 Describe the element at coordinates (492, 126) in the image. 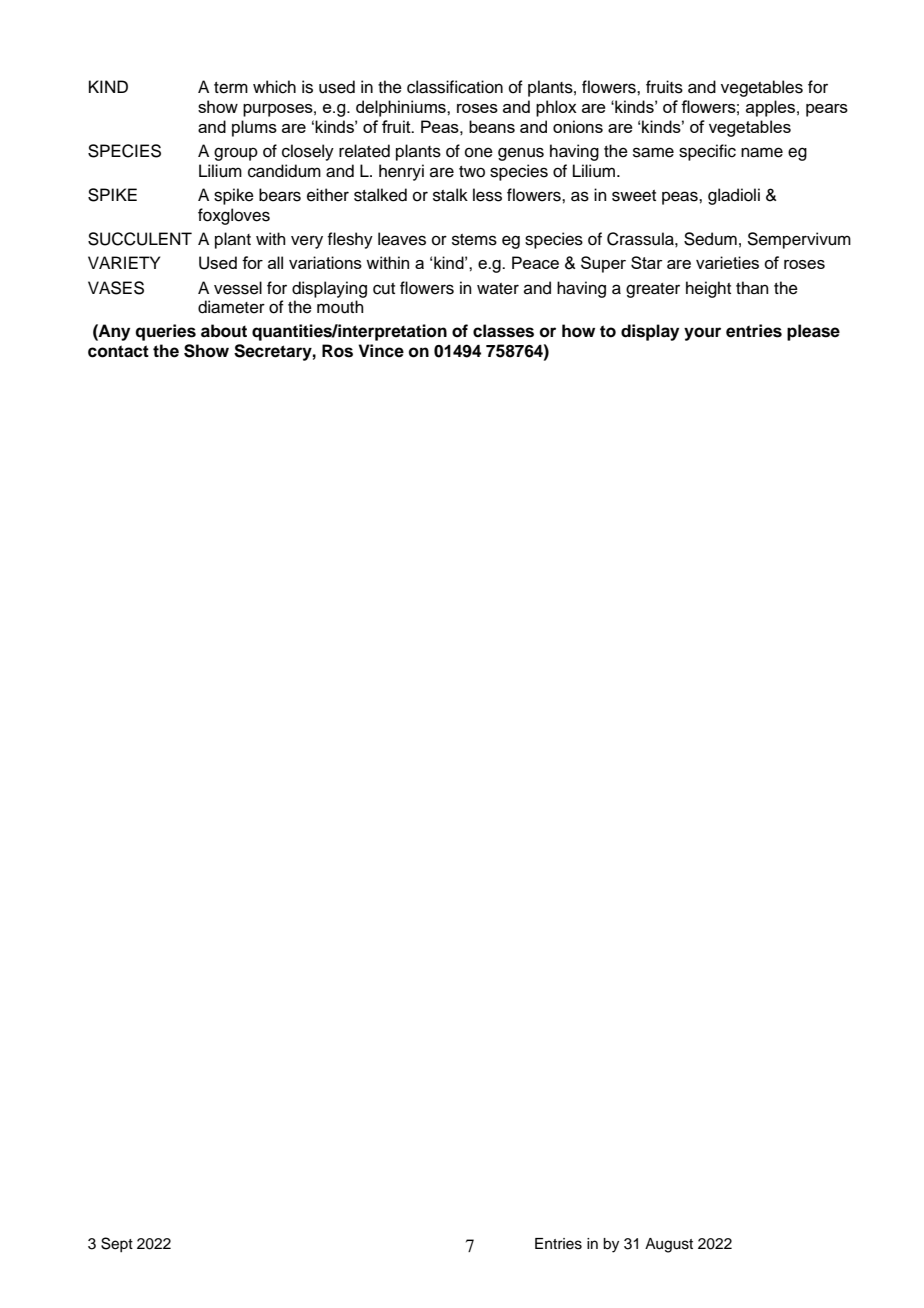

I see `beans` at that location.
